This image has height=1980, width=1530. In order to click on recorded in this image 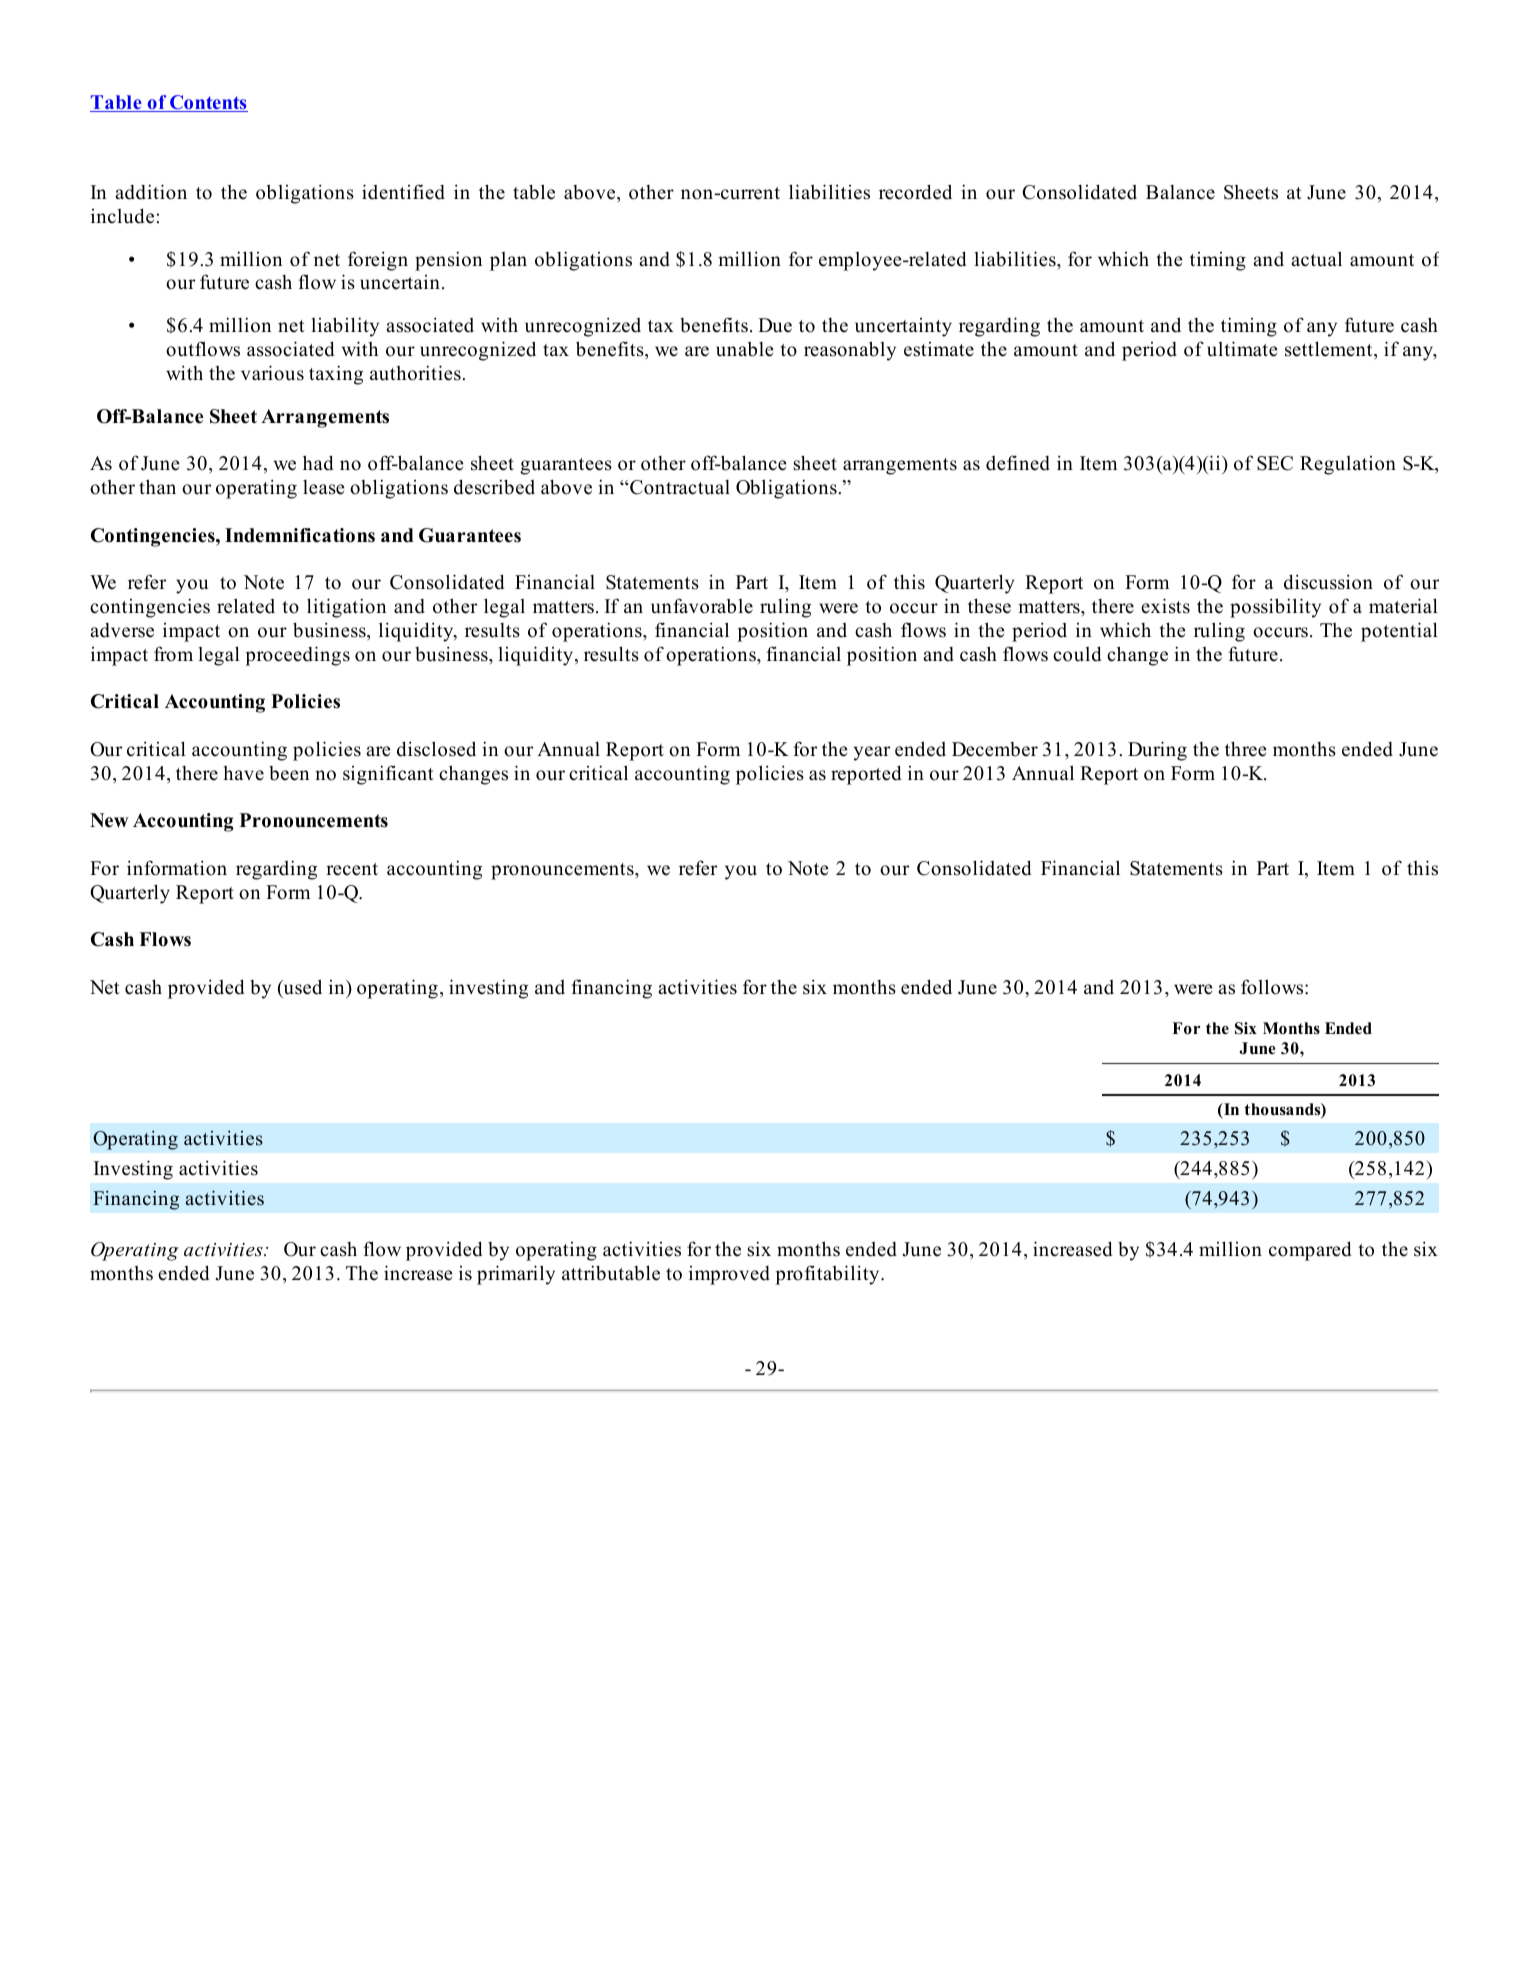, I will do `click(915, 192)`.
